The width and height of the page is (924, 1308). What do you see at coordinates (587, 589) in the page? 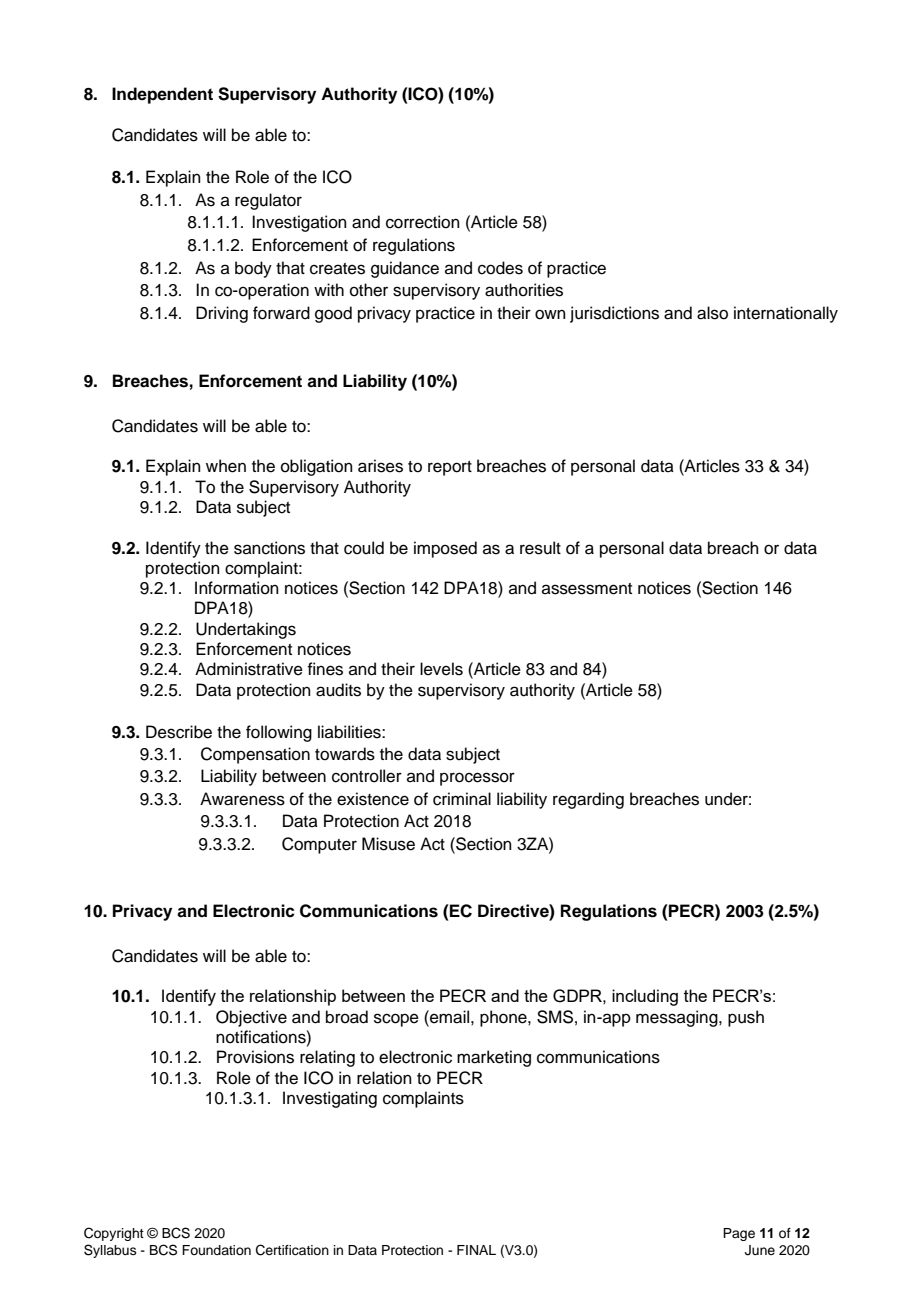
I see `assessment` at bounding box center [587, 589].
